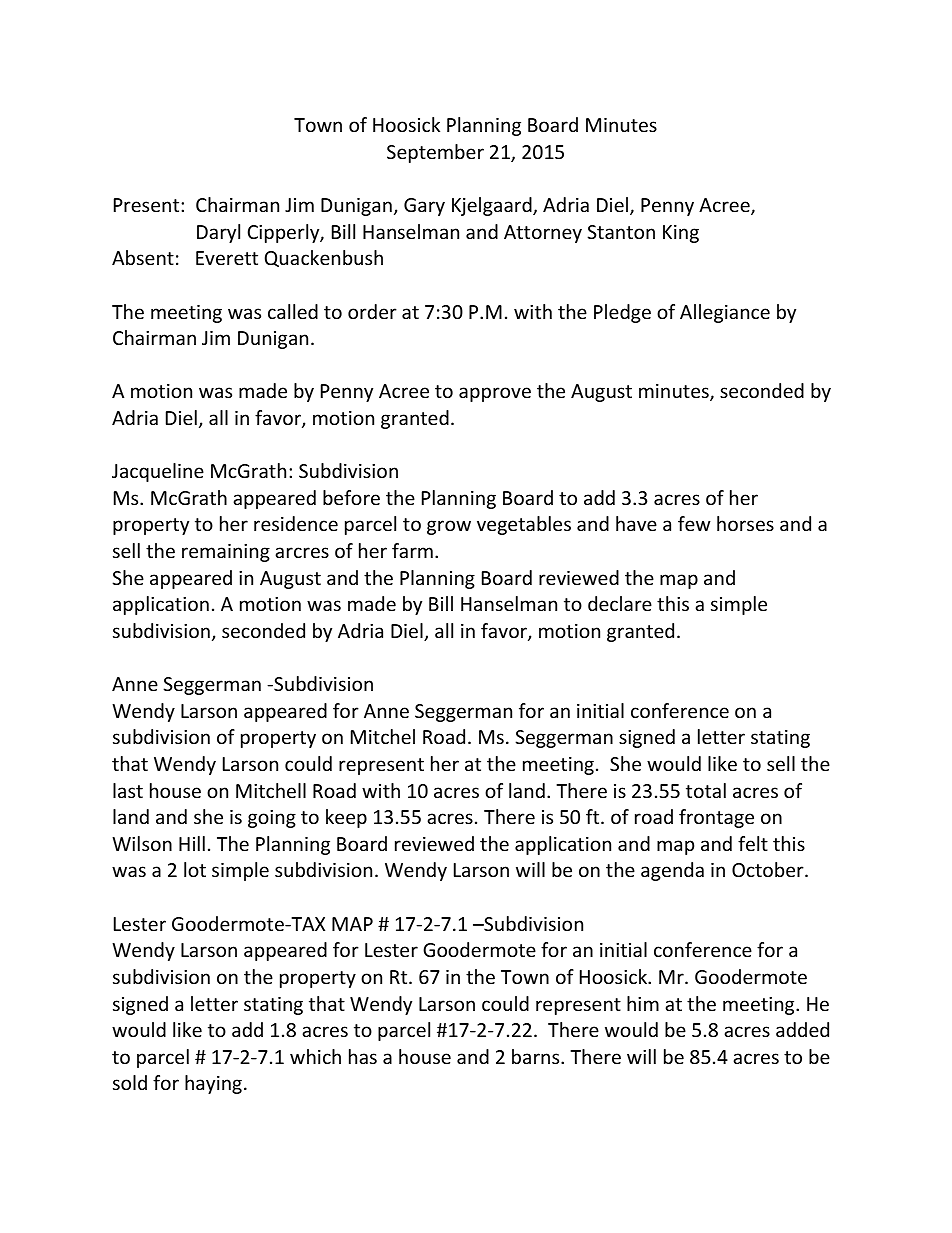 This image has height=1233, width=952. I want to click on farm, so click(412, 550).
